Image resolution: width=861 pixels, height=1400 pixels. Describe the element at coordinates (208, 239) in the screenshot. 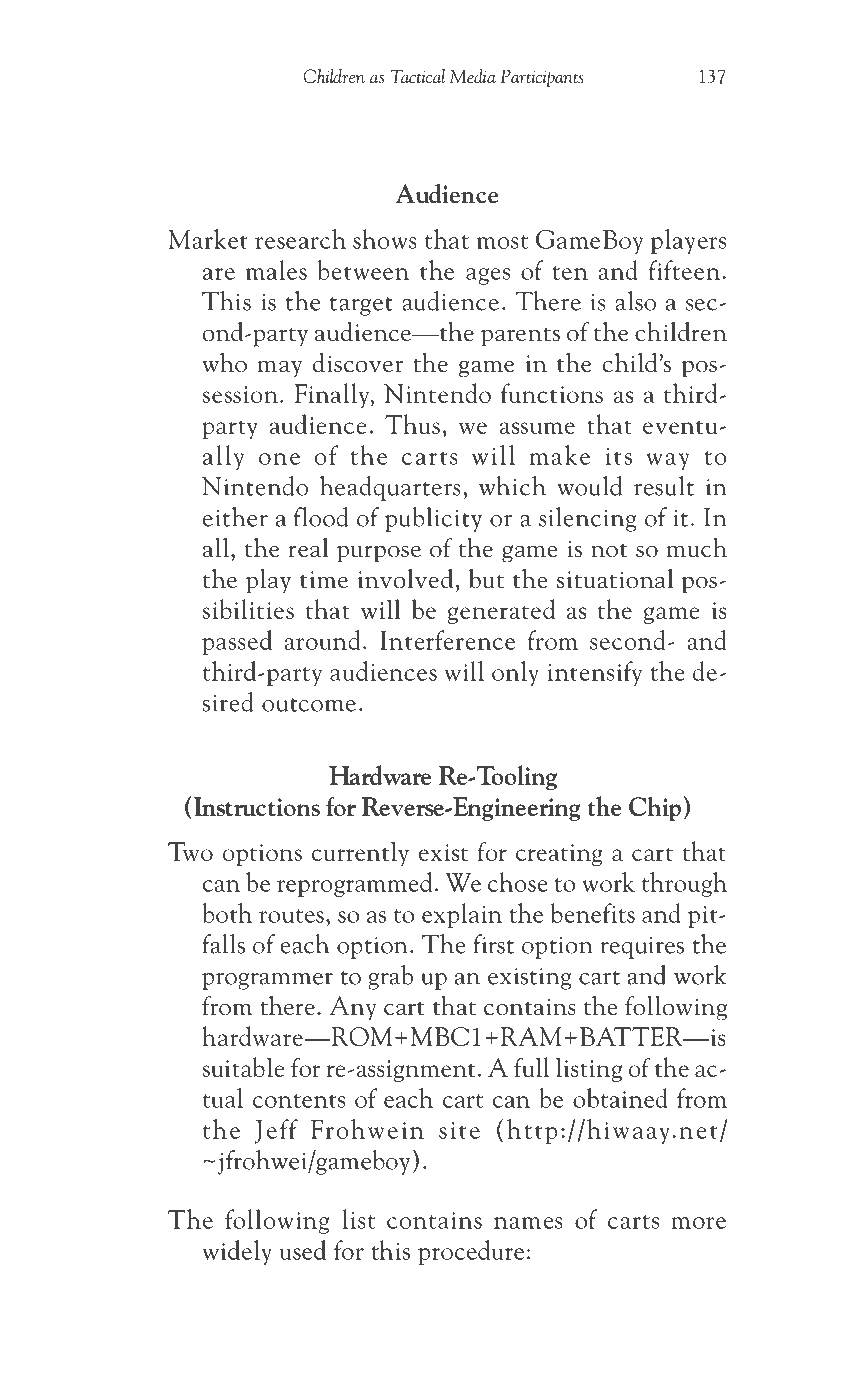

I see `Market` at that location.
